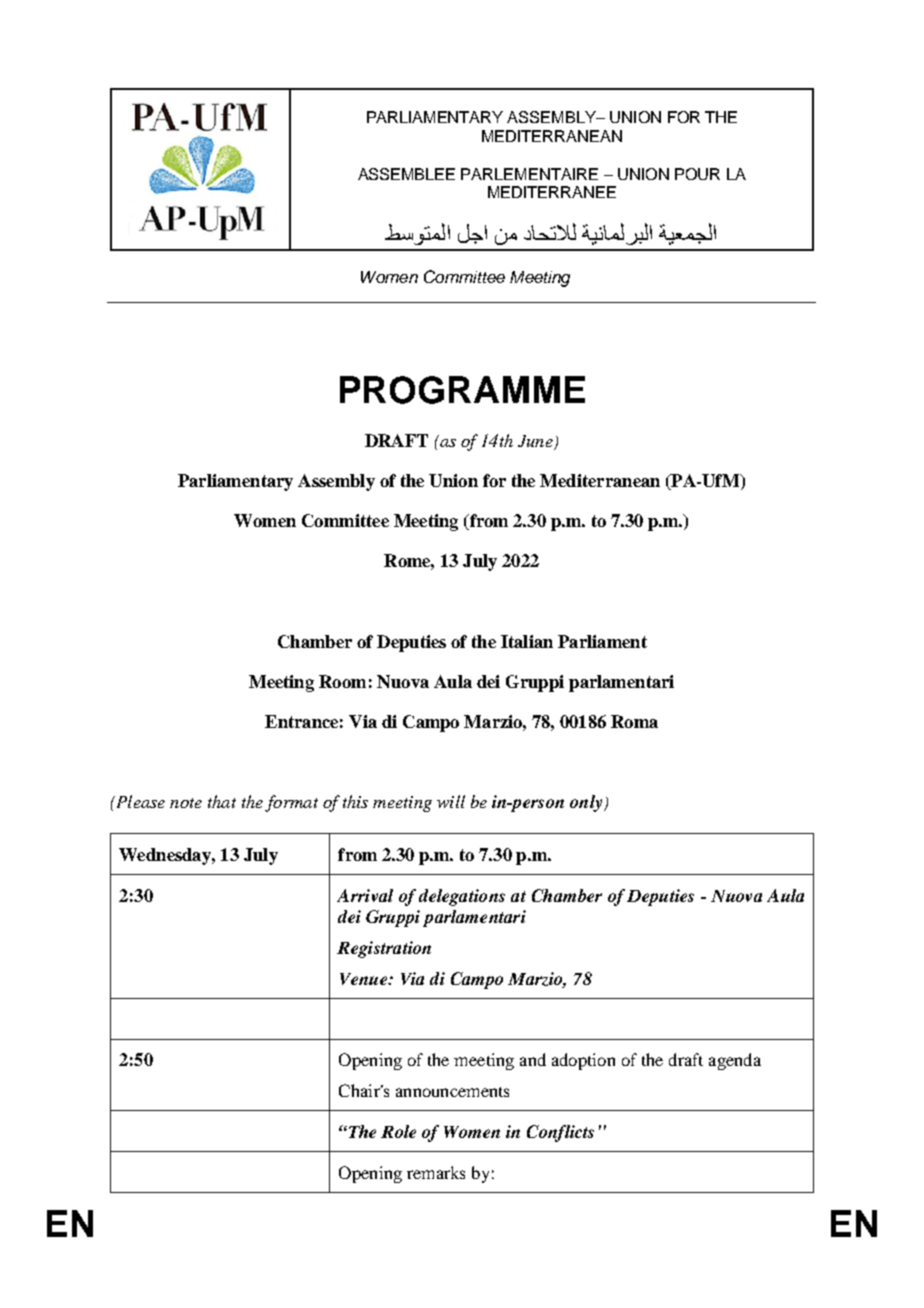  Describe the element at coordinates (527, 641) in the screenshot. I see `Italian` at that location.
